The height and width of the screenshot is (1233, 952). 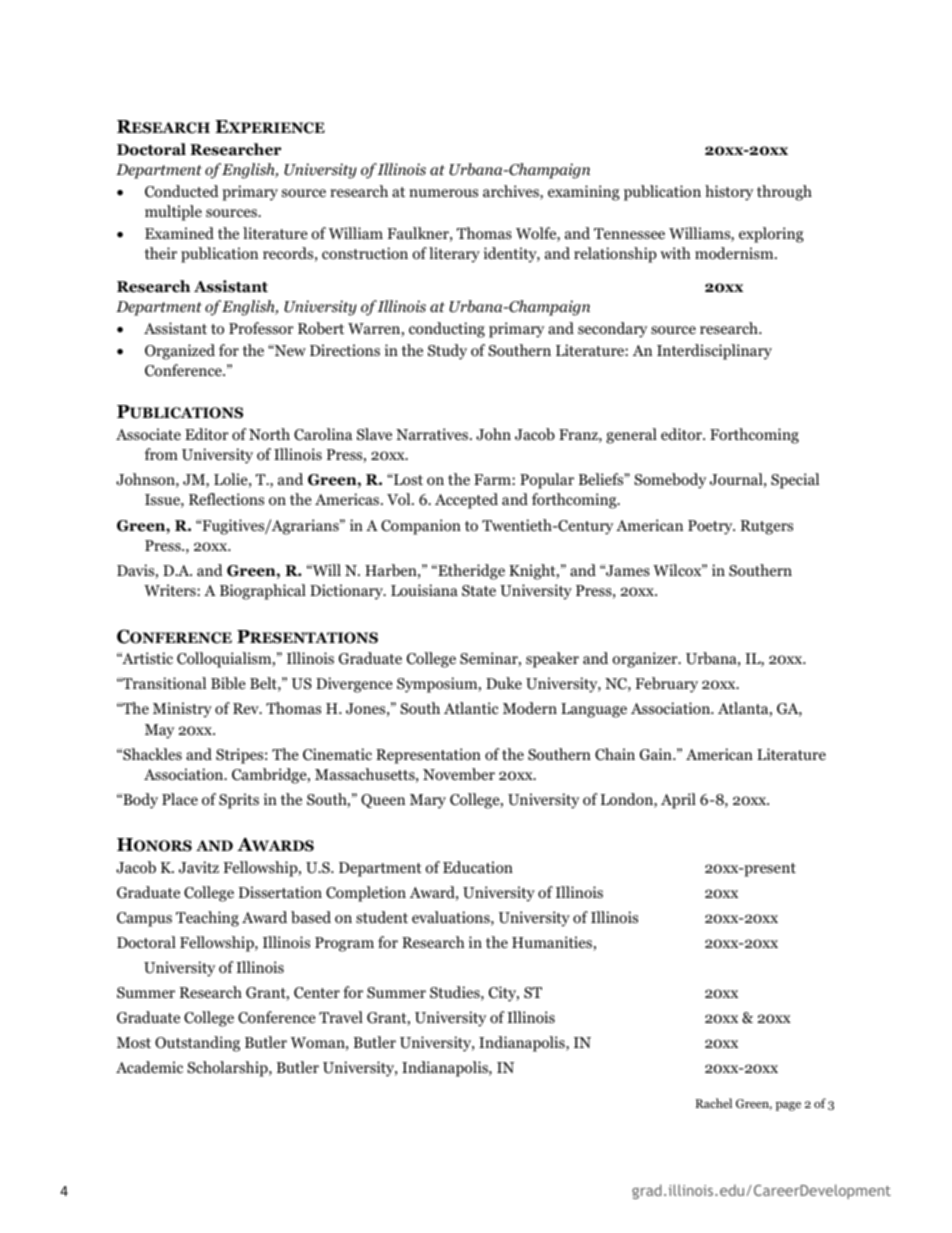 I want to click on Rachel, so click(x=714, y=1103).
